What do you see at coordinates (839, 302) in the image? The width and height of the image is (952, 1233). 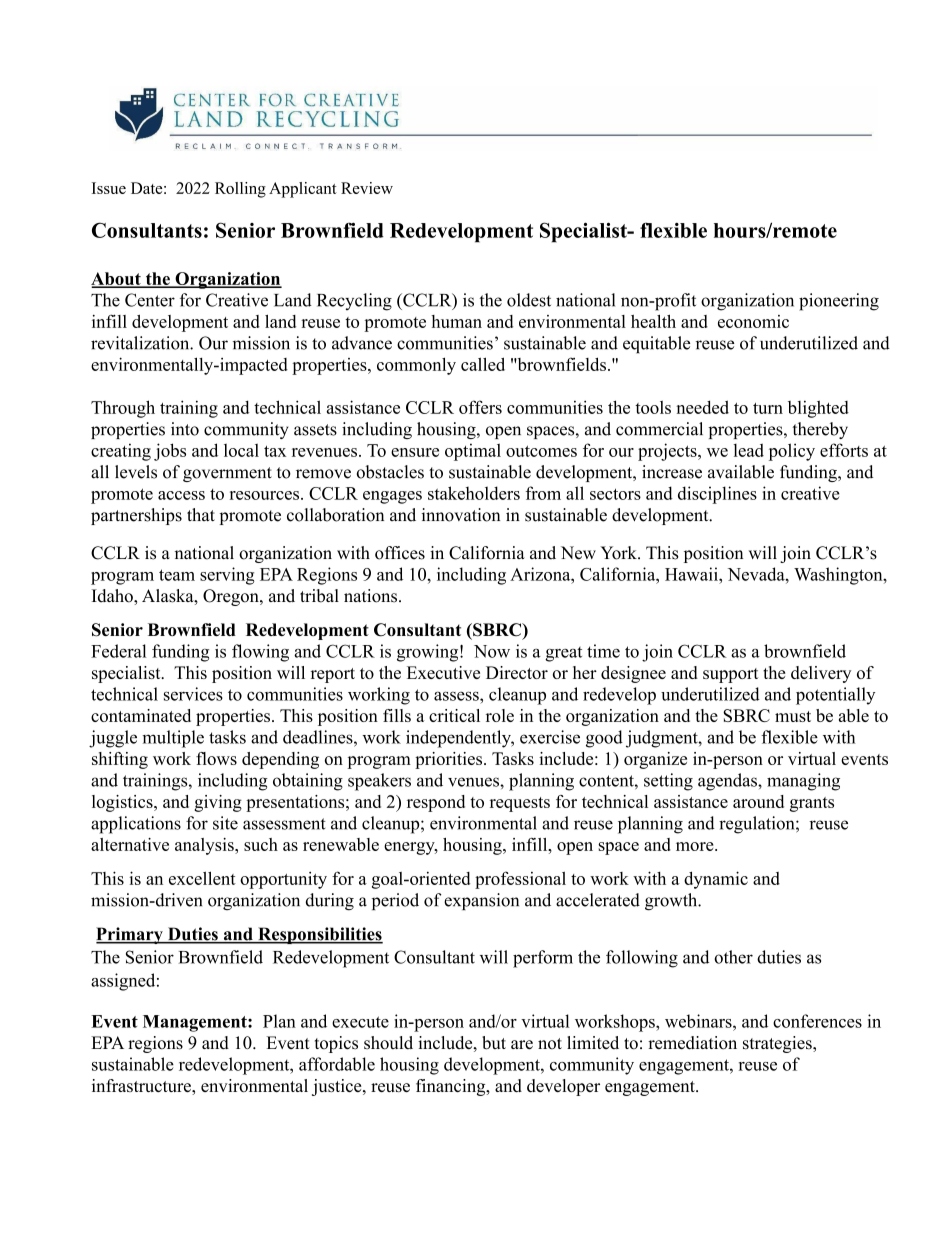 I see `pioneering` at bounding box center [839, 302].
